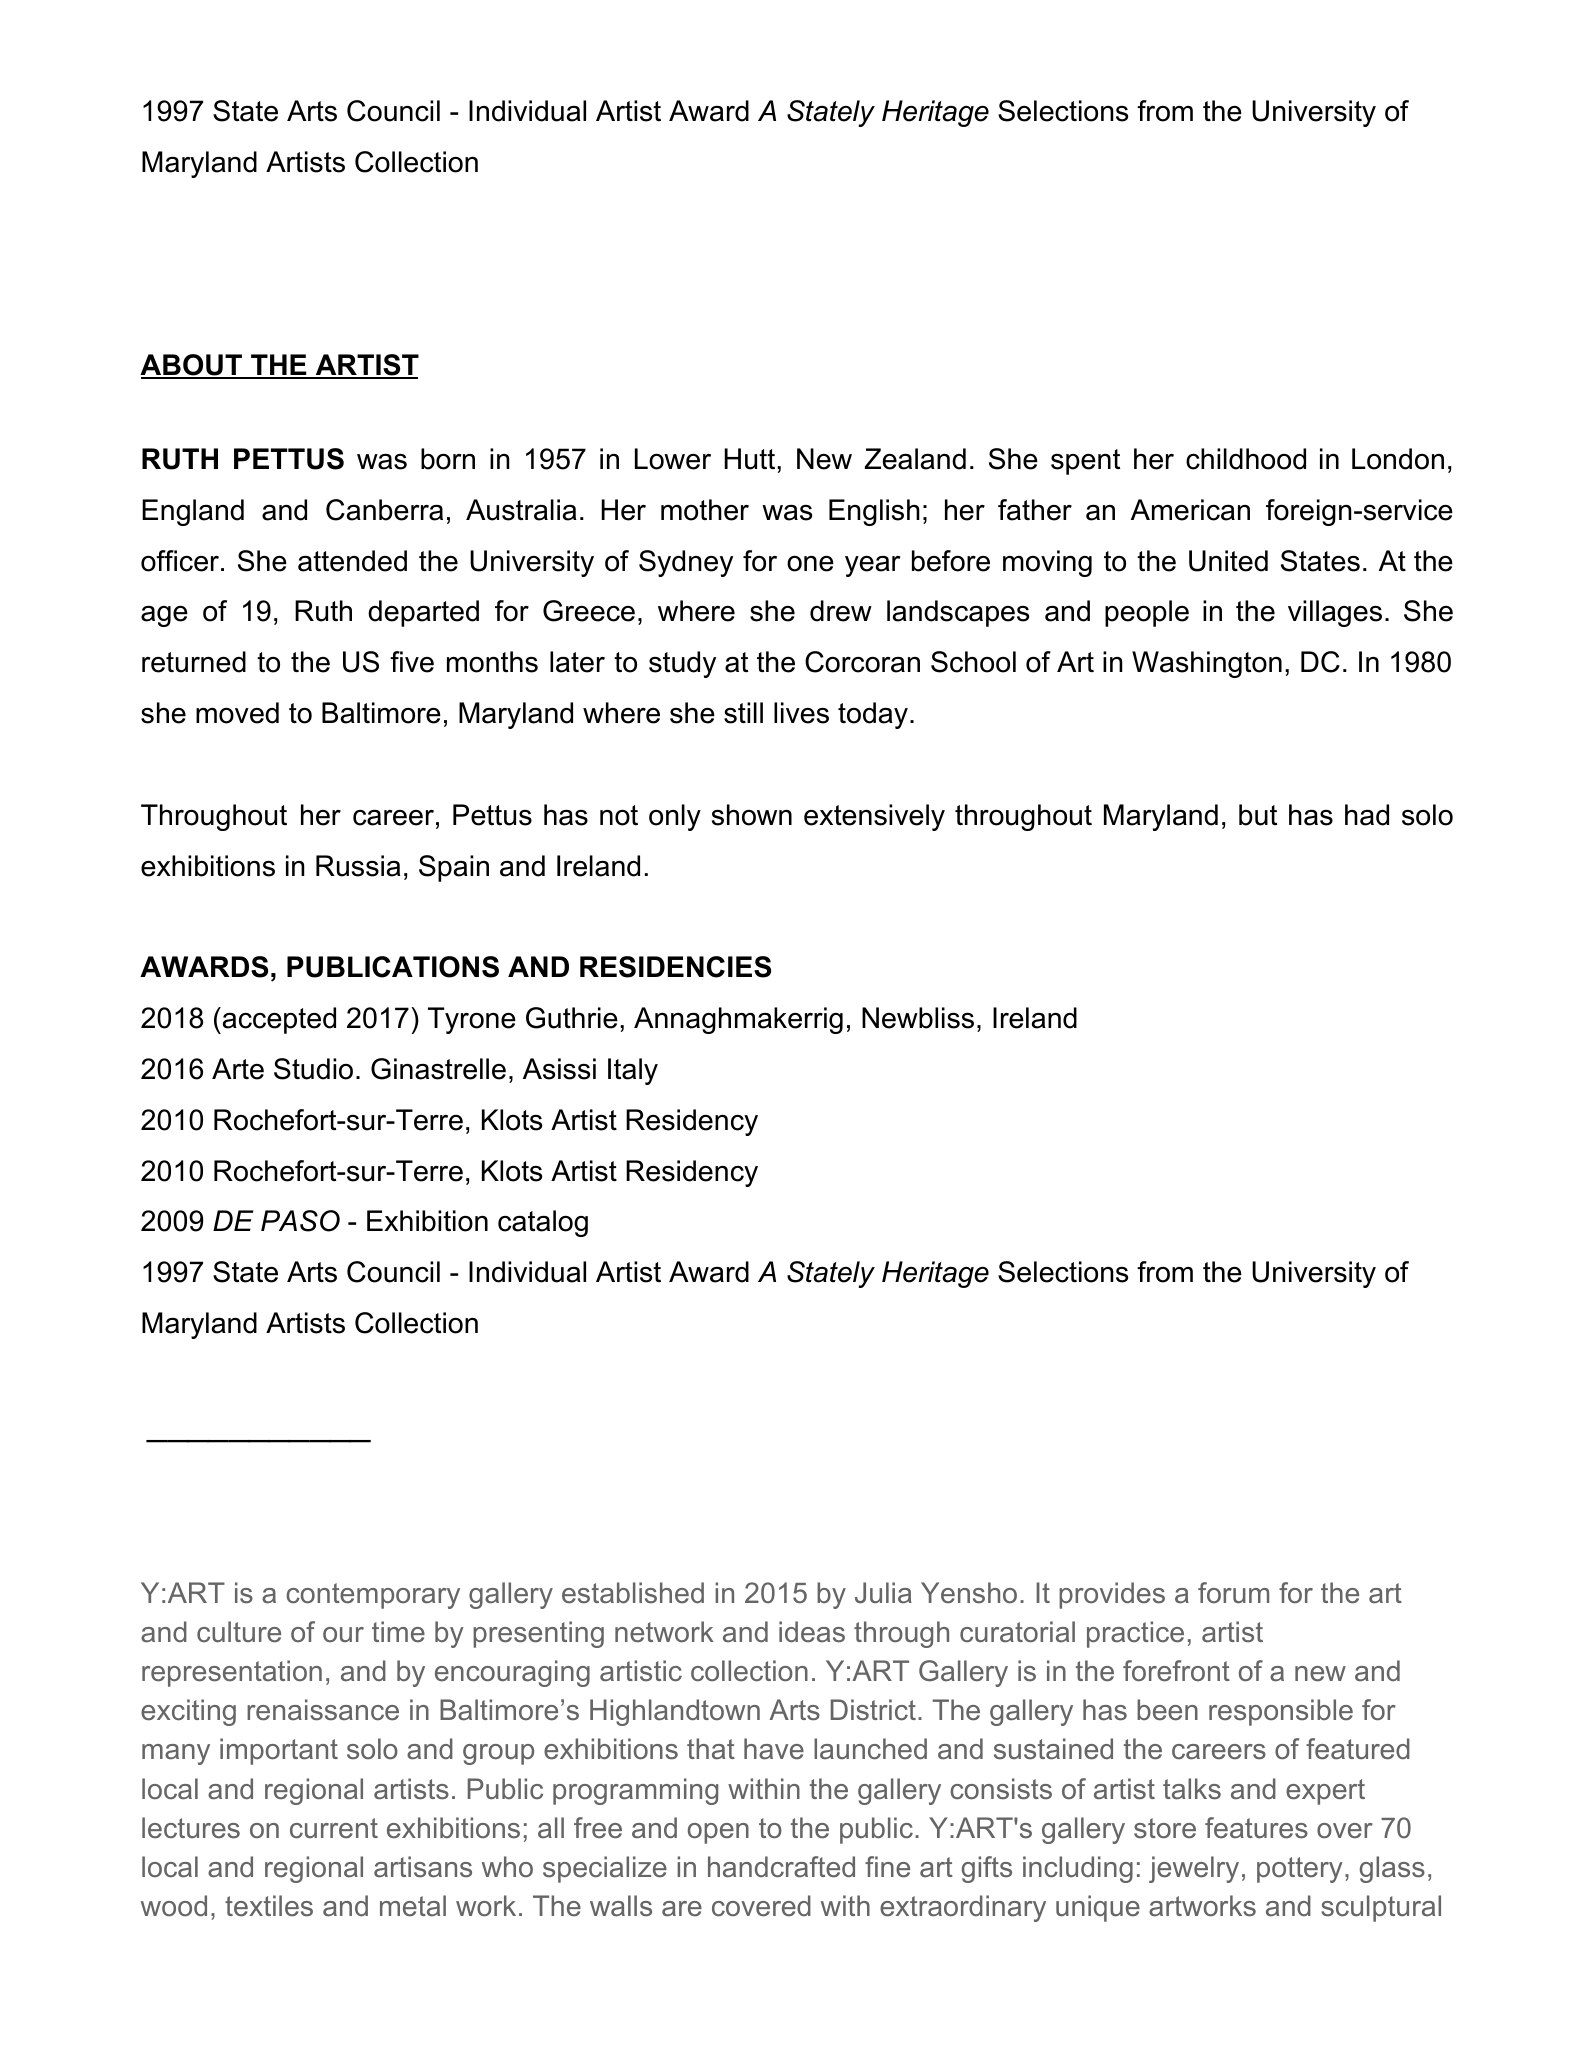 Image resolution: width=1595 pixels, height=2065 pixels. Describe the element at coordinates (358, 866) in the document. I see `Russia` at that location.
